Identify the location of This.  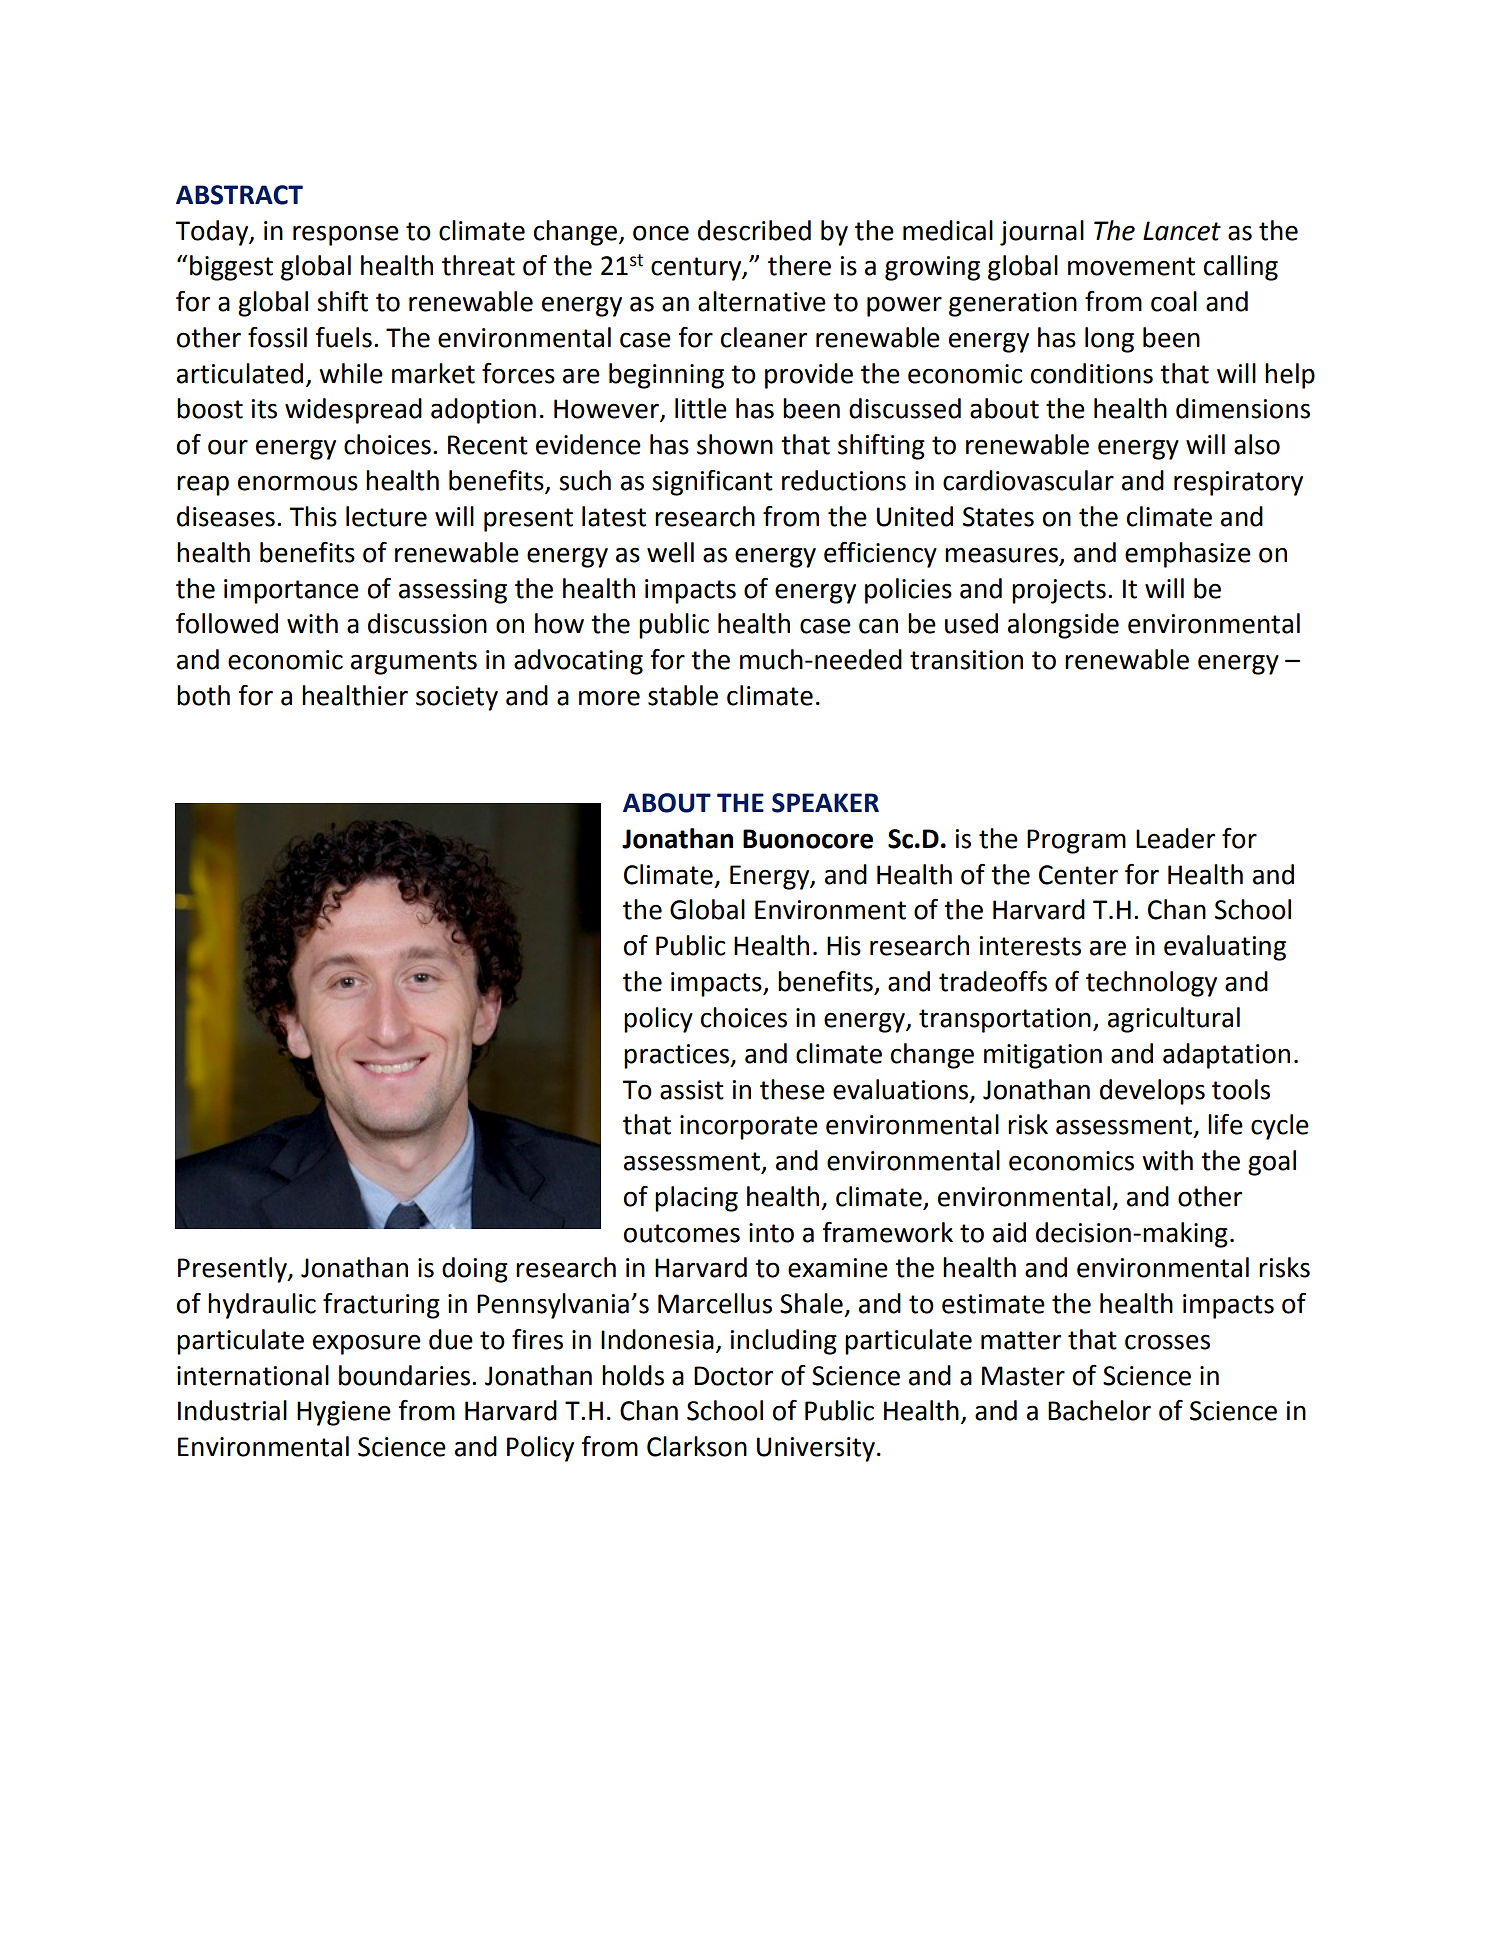
(313, 516).
